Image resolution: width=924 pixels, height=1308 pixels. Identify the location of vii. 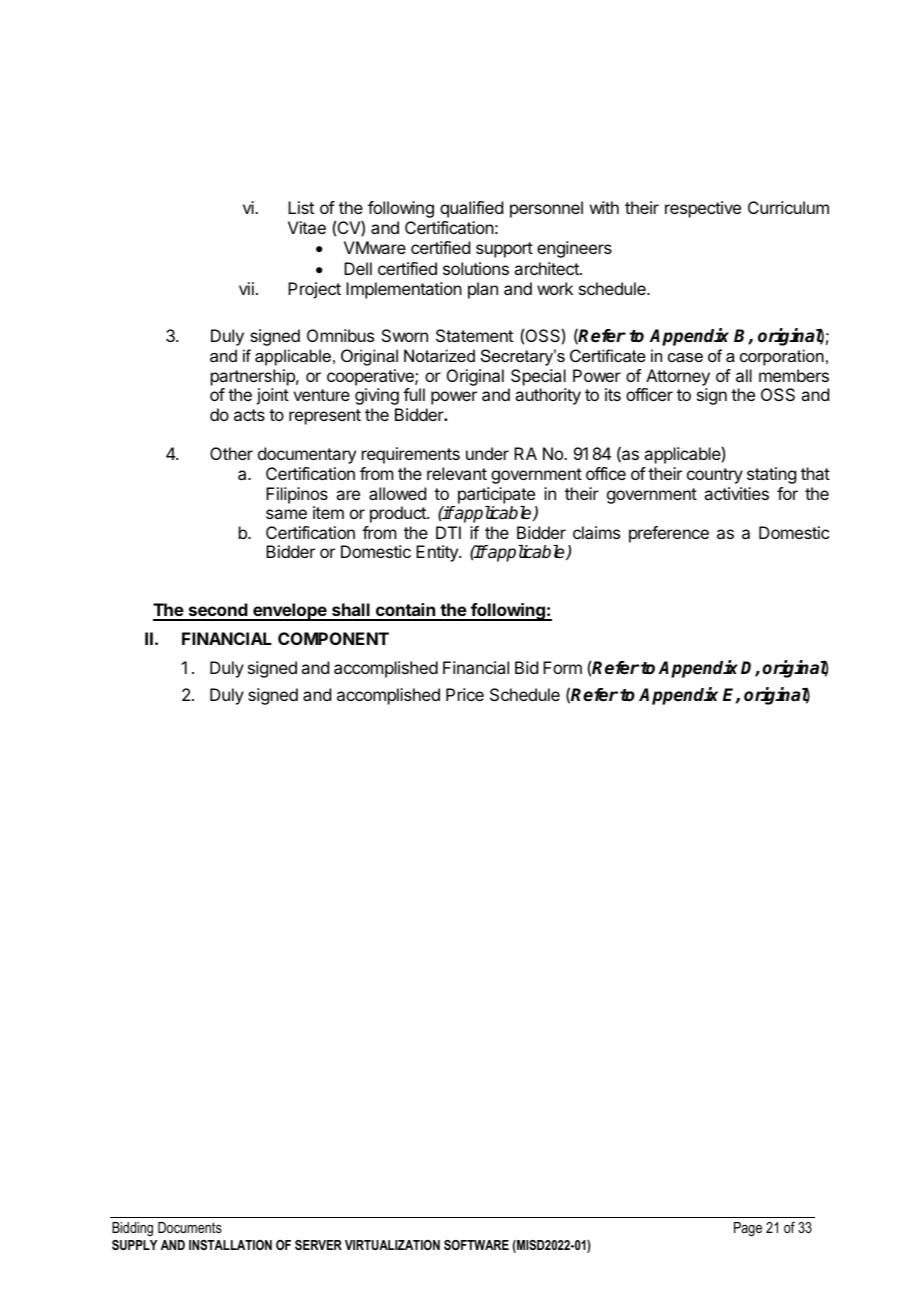
(246, 288).
